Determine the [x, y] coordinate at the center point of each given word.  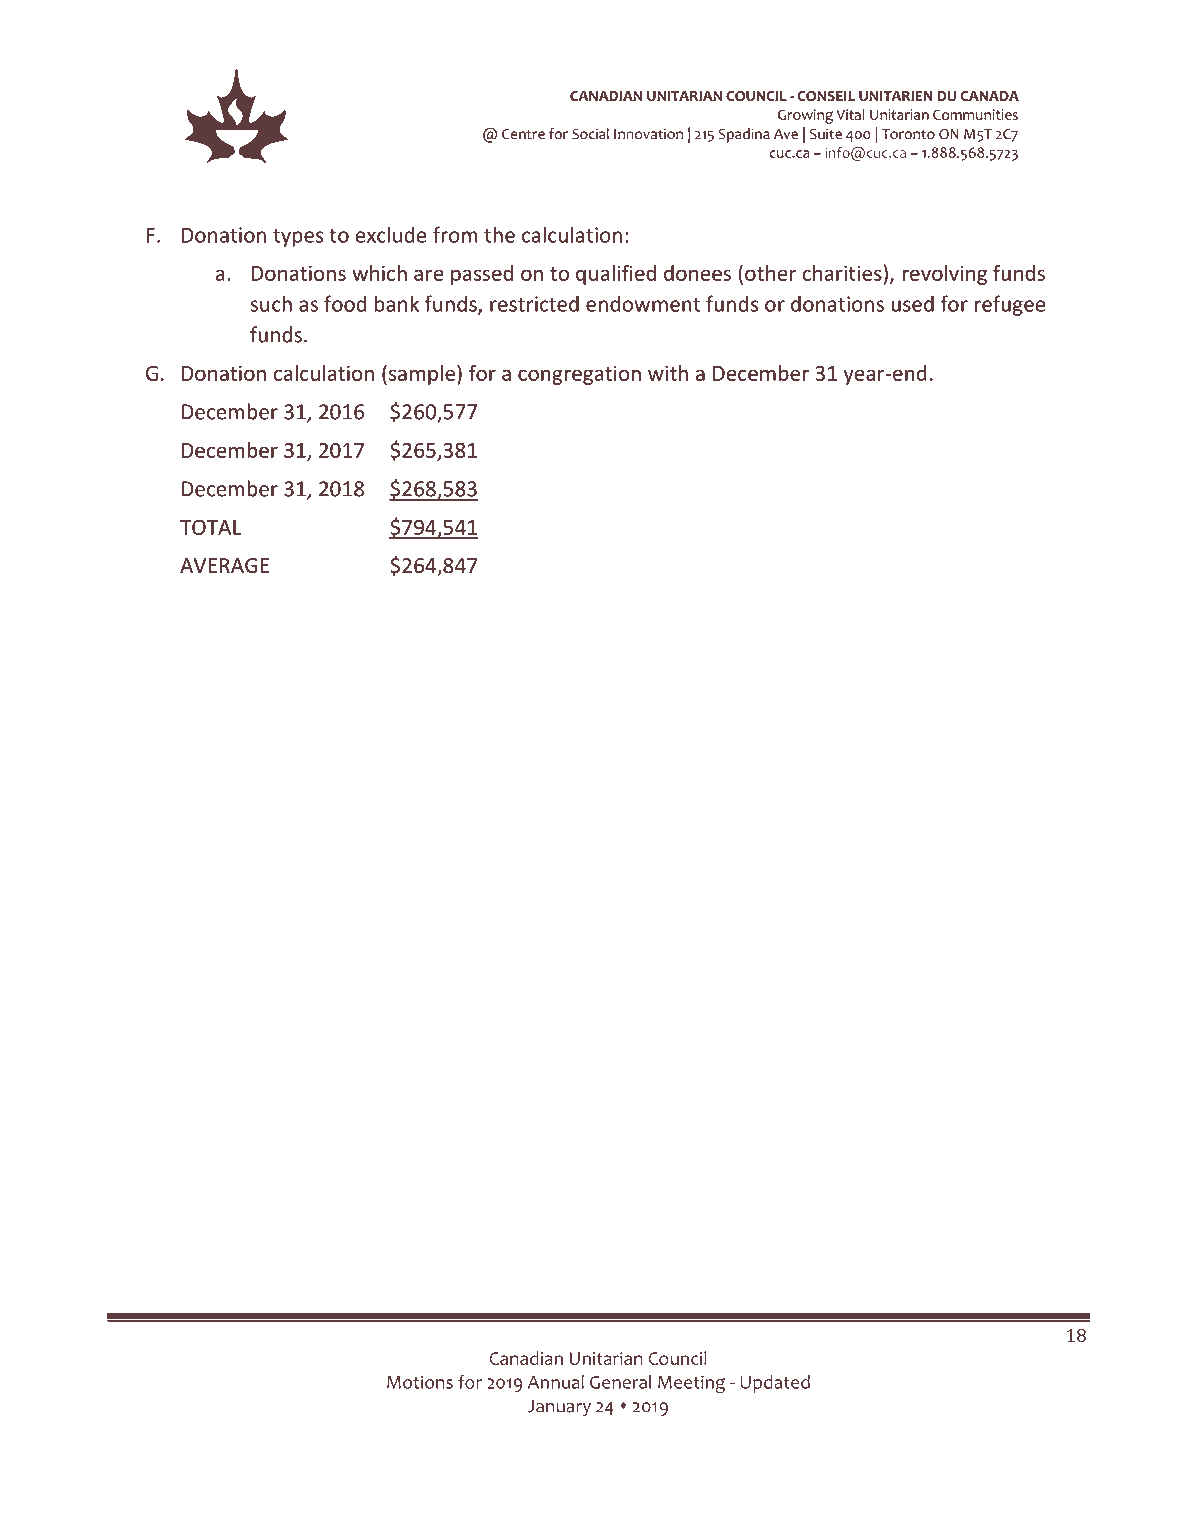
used [912, 303]
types [298, 238]
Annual [556, 1382]
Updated [775, 1384]
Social [590, 134]
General [620, 1382]
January [559, 1408]
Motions [420, 1382]
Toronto [908, 134]
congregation [579, 375]
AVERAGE [224, 565]
